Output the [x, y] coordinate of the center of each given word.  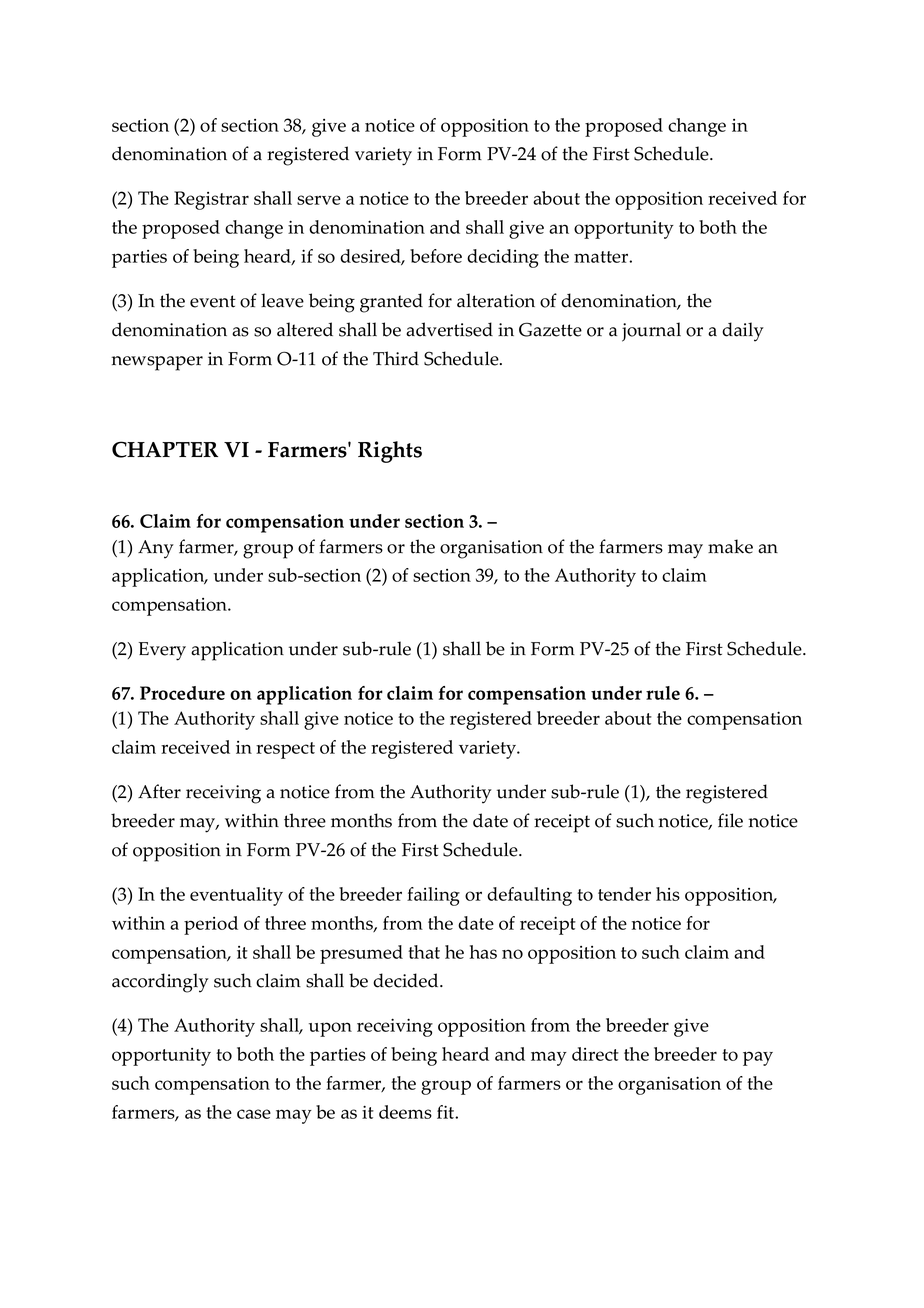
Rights [390, 452]
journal [651, 332]
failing [433, 896]
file [730, 820]
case [254, 1114]
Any [156, 549]
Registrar [211, 200]
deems [405, 1112]
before [436, 256]
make [730, 546]
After [159, 791]
